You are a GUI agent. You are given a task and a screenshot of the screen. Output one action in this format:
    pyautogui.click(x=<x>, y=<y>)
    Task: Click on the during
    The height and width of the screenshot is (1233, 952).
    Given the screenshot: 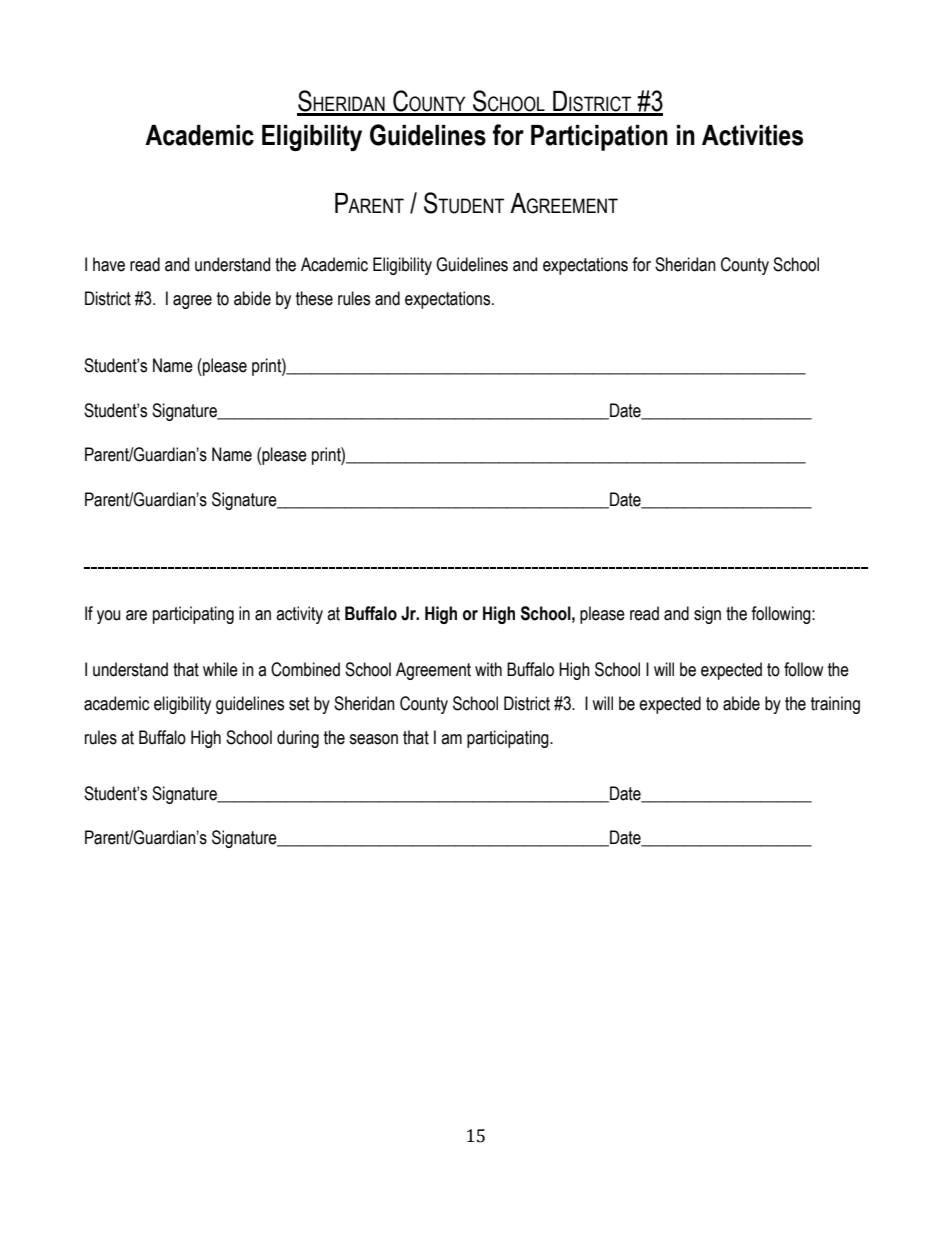 What is the action you would take?
    pyautogui.click(x=298, y=739)
